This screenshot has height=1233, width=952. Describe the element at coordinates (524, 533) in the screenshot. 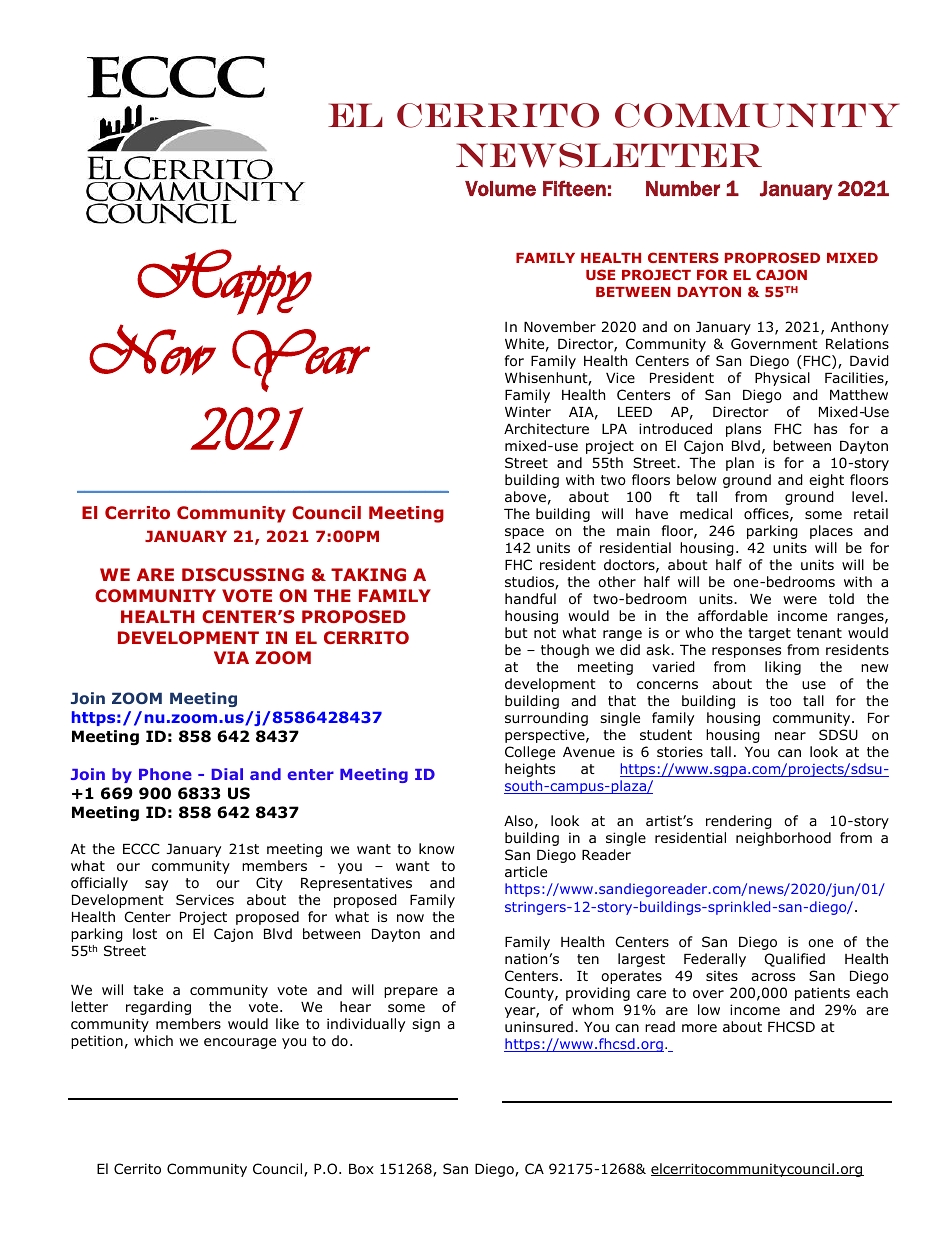

I see `space` at that location.
